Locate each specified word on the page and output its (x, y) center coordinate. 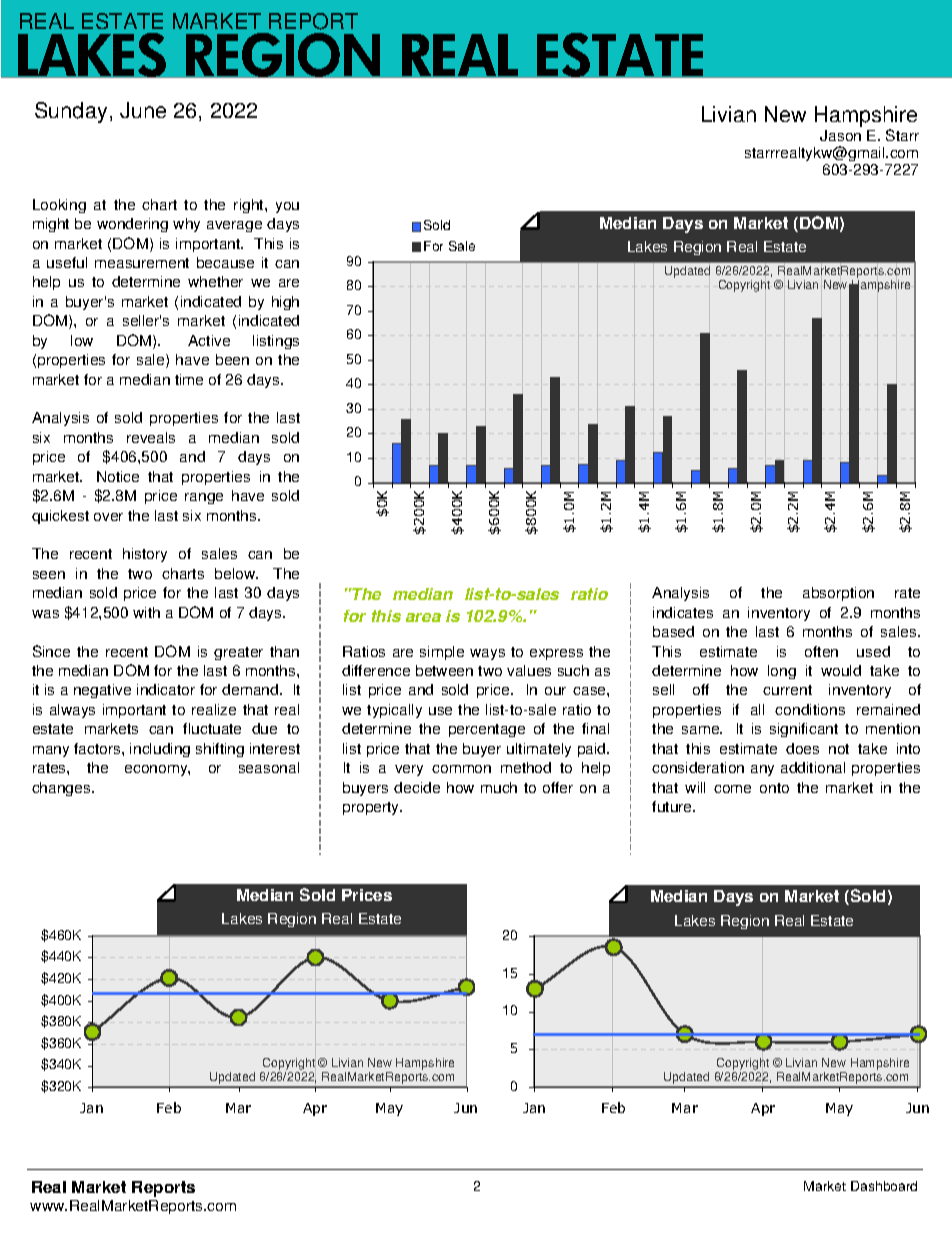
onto (774, 788)
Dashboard (884, 1186)
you (287, 207)
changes (62, 789)
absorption (838, 594)
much (499, 787)
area (423, 617)
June (143, 110)
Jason (840, 135)
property (372, 808)
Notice (118, 476)
